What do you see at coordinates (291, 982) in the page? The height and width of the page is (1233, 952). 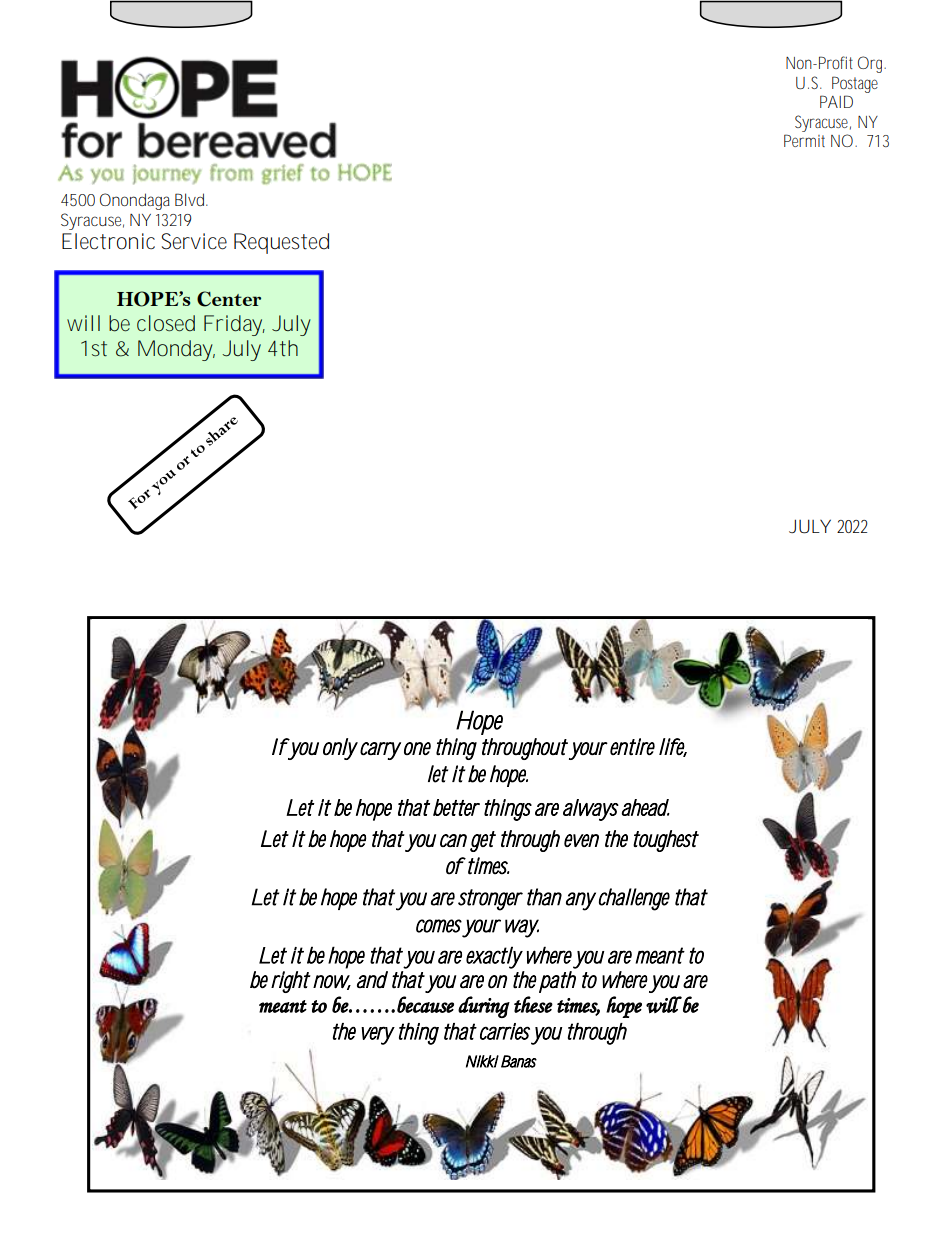 I see `right` at bounding box center [291, 982].
